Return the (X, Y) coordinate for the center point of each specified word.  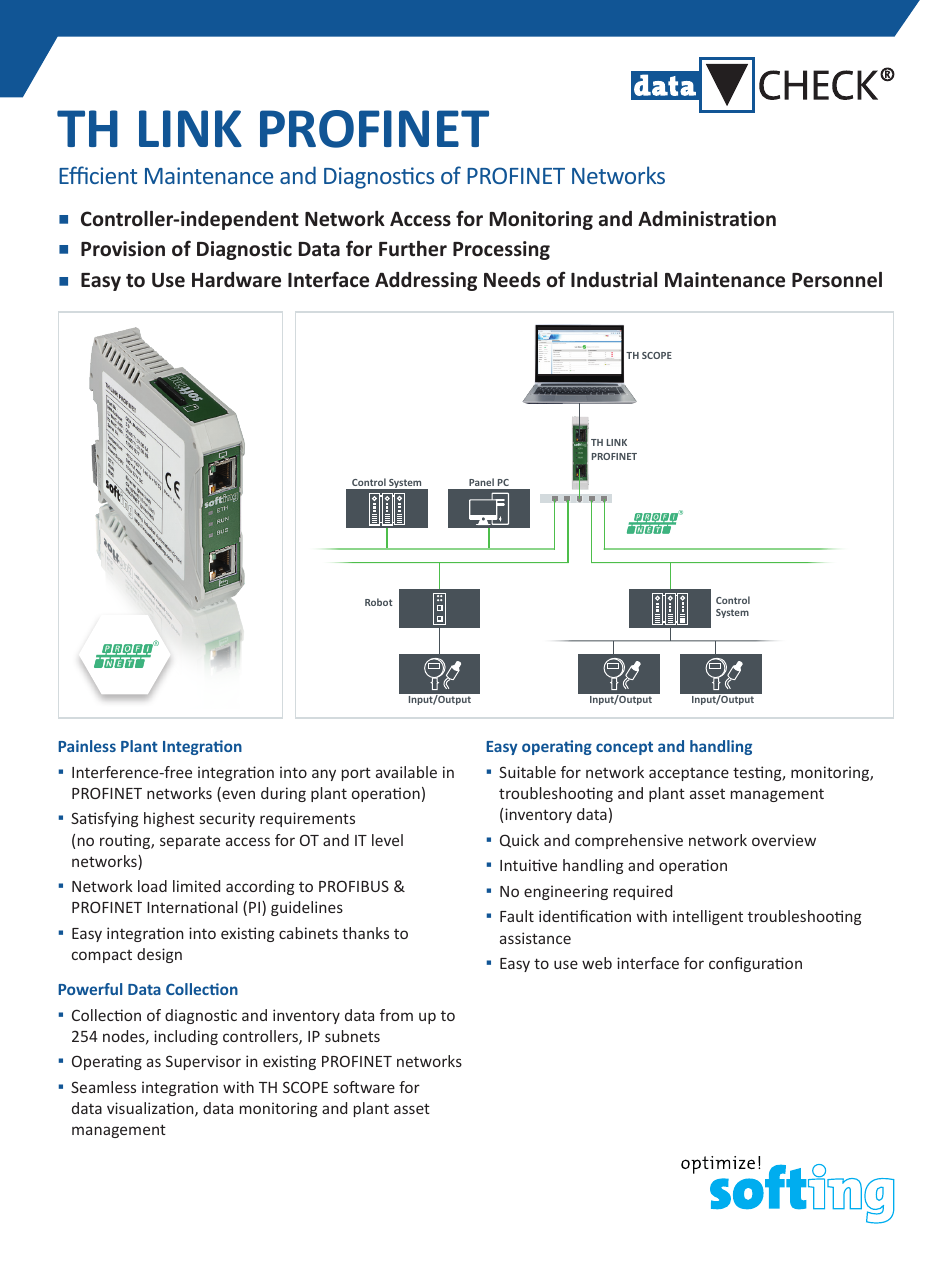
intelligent (708, 917)
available (406, 772)
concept (624, 748)
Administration (707, 219)
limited (196, 886)
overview (784, 840)
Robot (379, 602)
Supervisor (203, 1062)
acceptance (689, 774)
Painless (87, 746)
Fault (517, 916)
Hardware (236, 280)
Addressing (426, 281)
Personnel (837, 280)
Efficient (98, 175)
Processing (501, 250)
